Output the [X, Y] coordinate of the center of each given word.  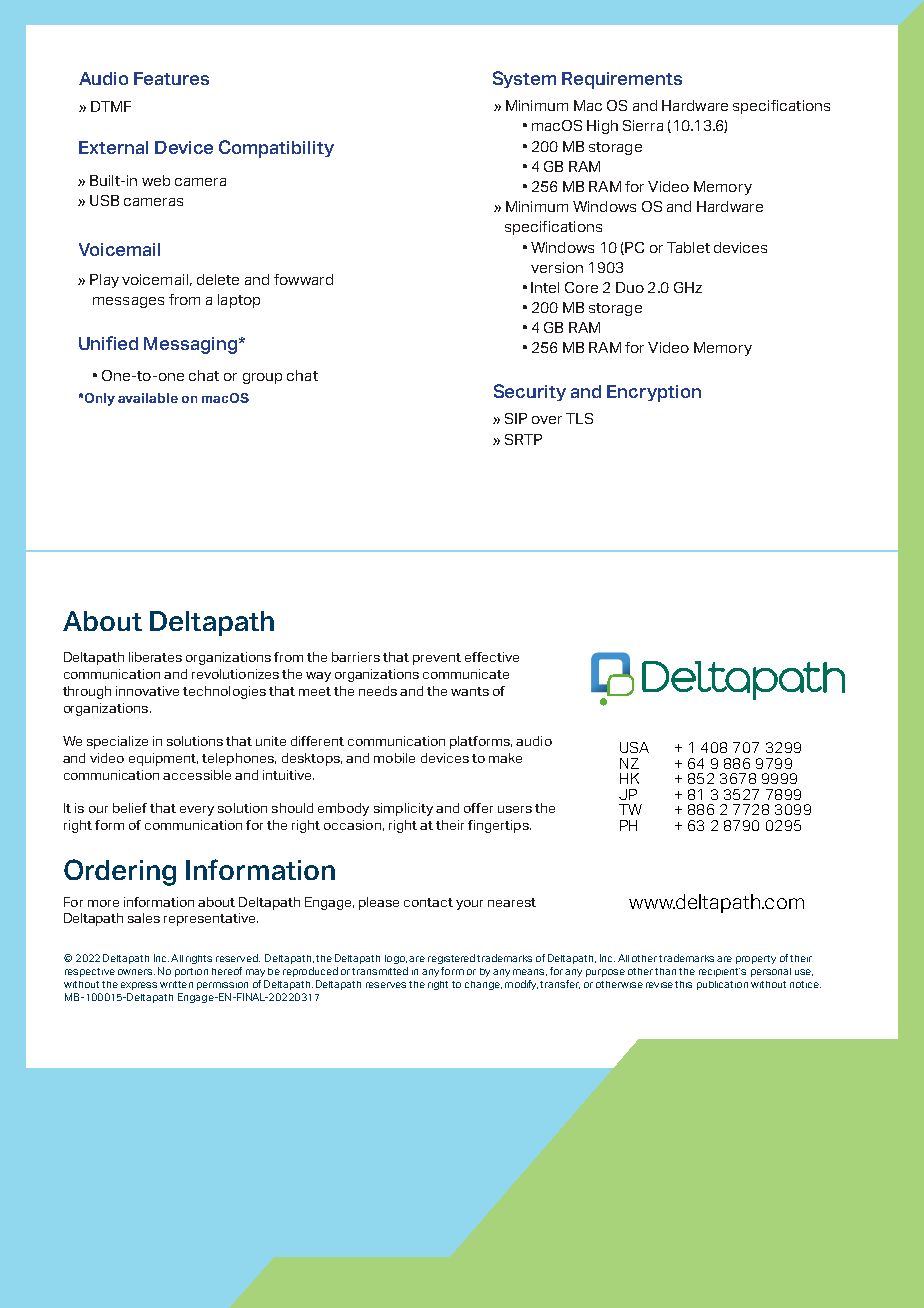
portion [191, 972]
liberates [155, 657]
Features [171, 78]
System [524, 79]
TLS [579, 418]
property [756, 959]
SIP [516, 418]
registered [451, 959]
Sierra [643, 125]
